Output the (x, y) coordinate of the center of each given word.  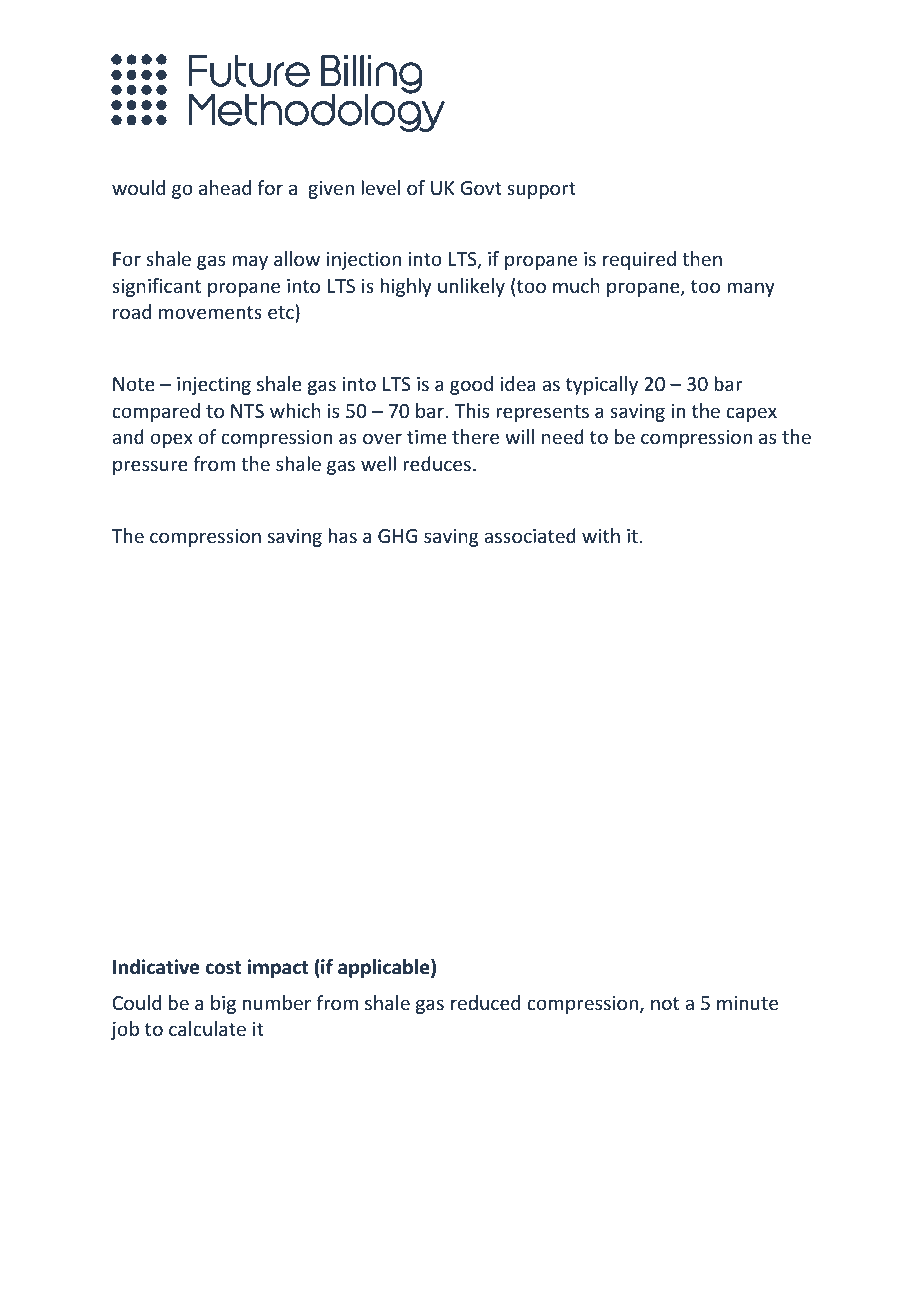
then (702, 258)
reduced (485, 1002)
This (471, 410)
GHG (397, 536)
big (223, 1004)
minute (747, 1003)
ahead (225, 187)
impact (278, 968)
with (601, 535)
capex (751, 414)
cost (223, 968)
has (342, 535)
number (277, 1002)
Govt (481, 188)
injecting (214, 386)
